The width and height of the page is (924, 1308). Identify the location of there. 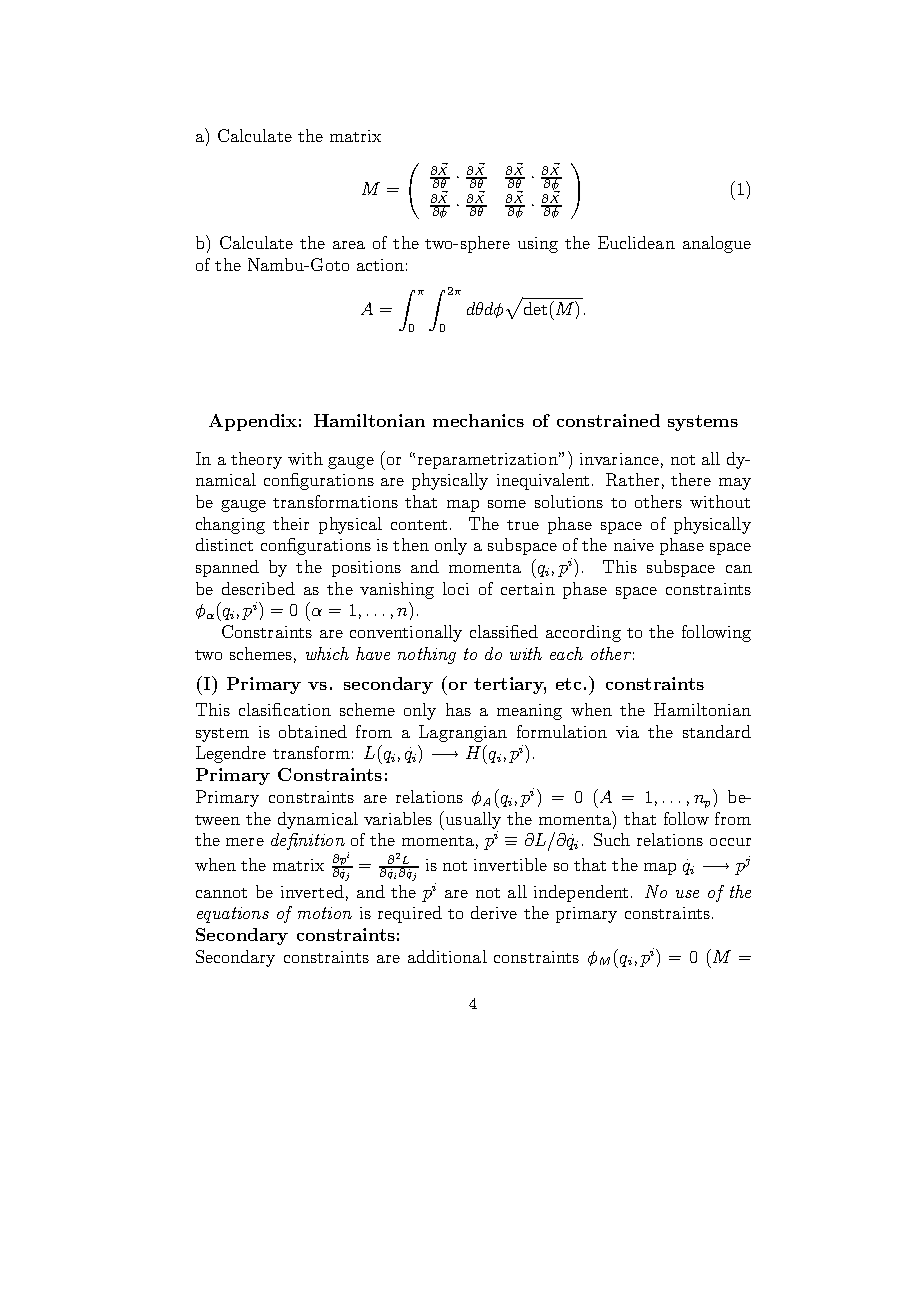
(691, 479).
